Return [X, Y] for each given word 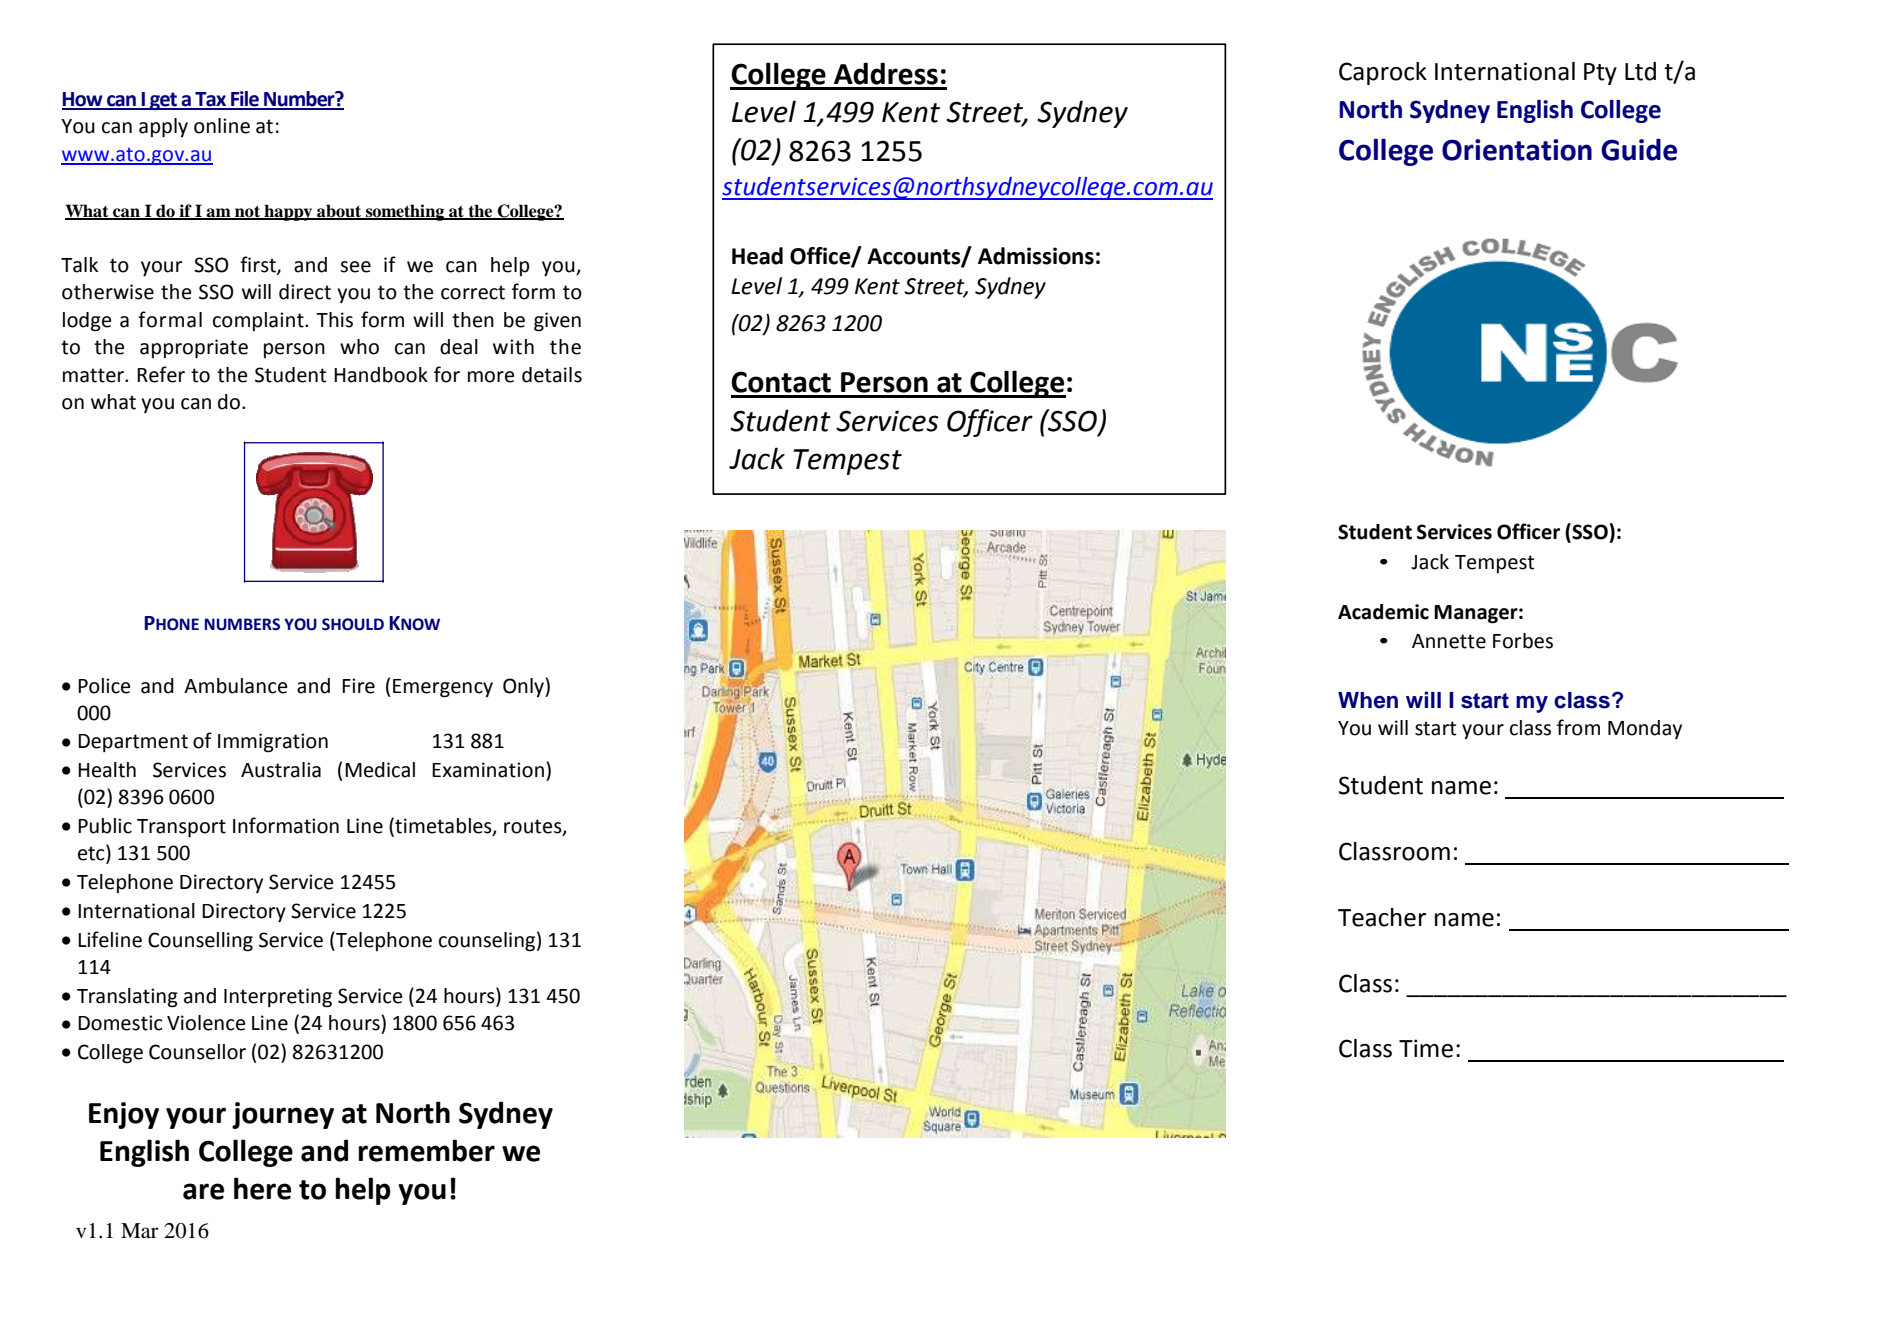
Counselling [200, 942]
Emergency [443, 688]
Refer [161, 374]
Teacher [1382, 917]
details [552, 375]
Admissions [1036, 256]
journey [283, 1115]
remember [427, 1150]
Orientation [1517, 150]
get [164, 101]
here [262, 1188]
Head [757, 256]
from [1578, 727]
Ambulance [235, 686]
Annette [1449, 641]
